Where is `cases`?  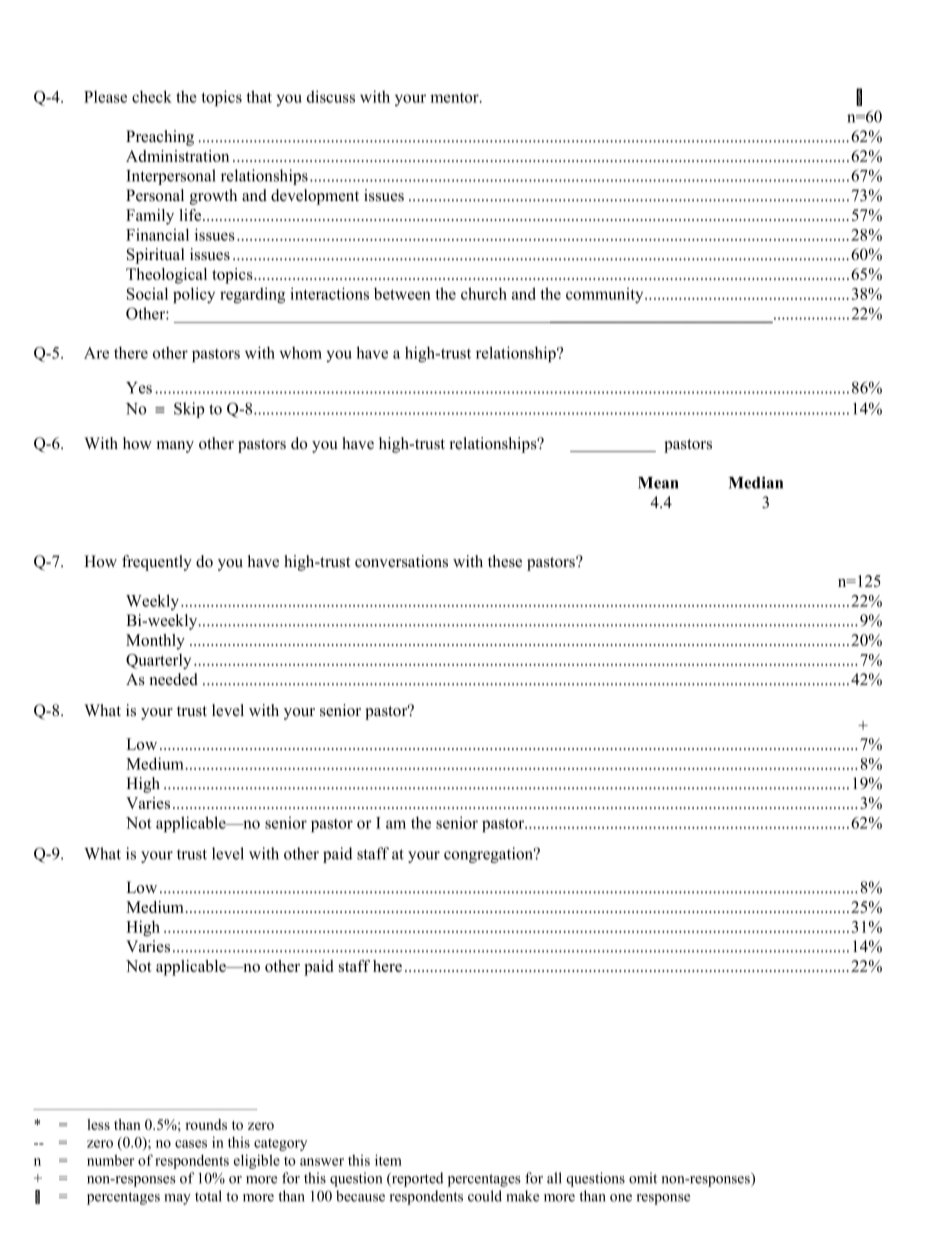 cases is located at coordinates (191, 1144).
